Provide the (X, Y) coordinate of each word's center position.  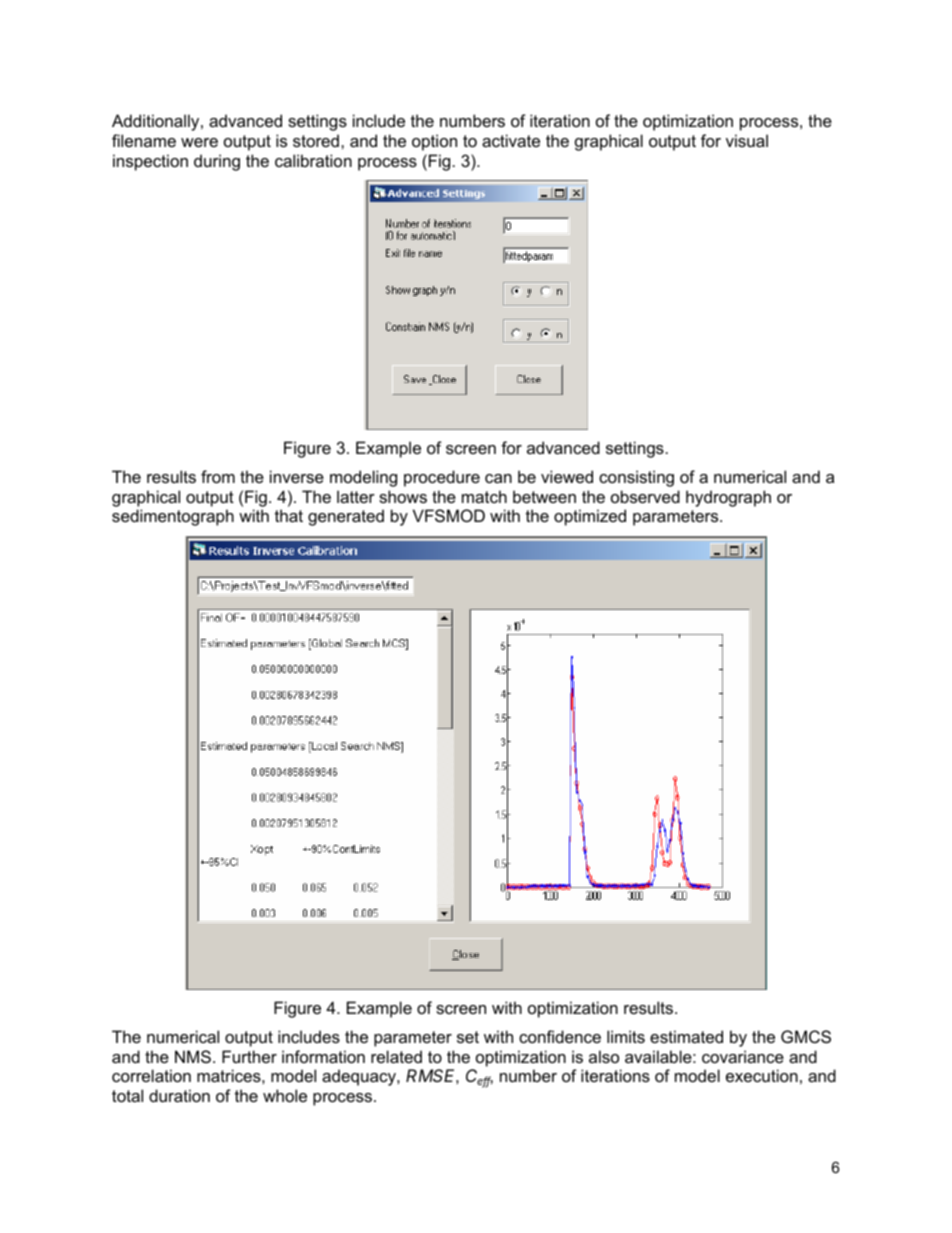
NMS (193, 1056)
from (218, 476)
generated (346, 517)
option (434, 142)
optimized (590, 517)
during (217, 162)
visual (747, 140)
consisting (636, 478)
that (289, 515)
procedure (442, 478)
